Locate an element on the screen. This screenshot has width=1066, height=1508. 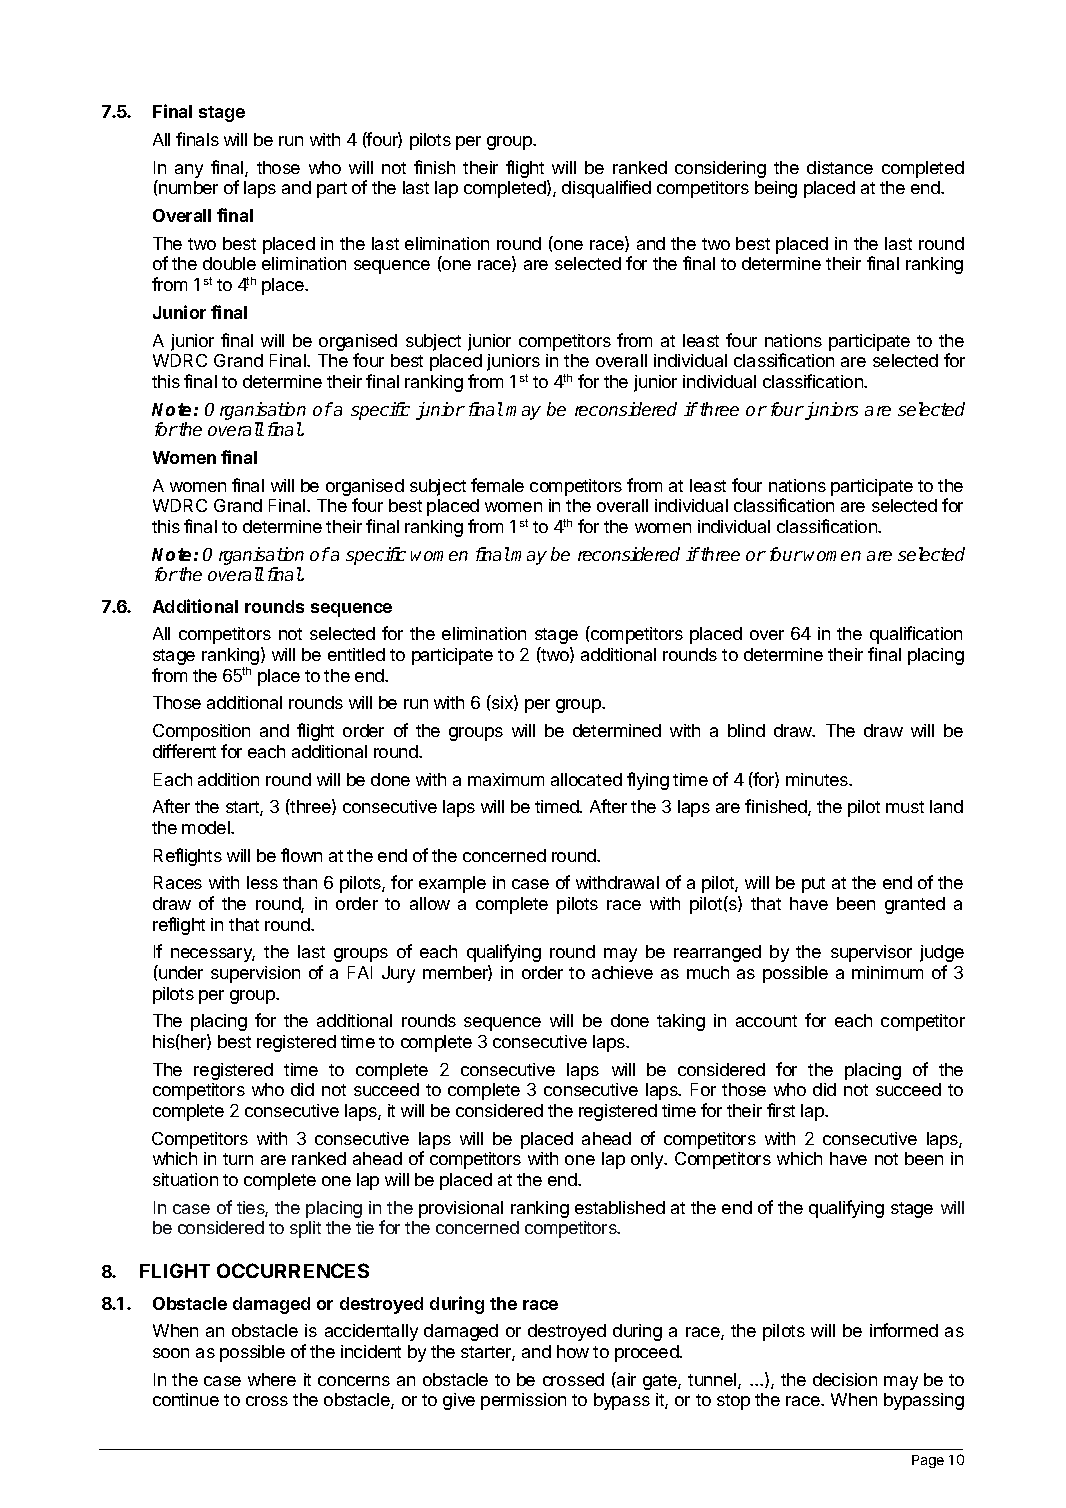
allocated is located at coordinates (586, 779).
